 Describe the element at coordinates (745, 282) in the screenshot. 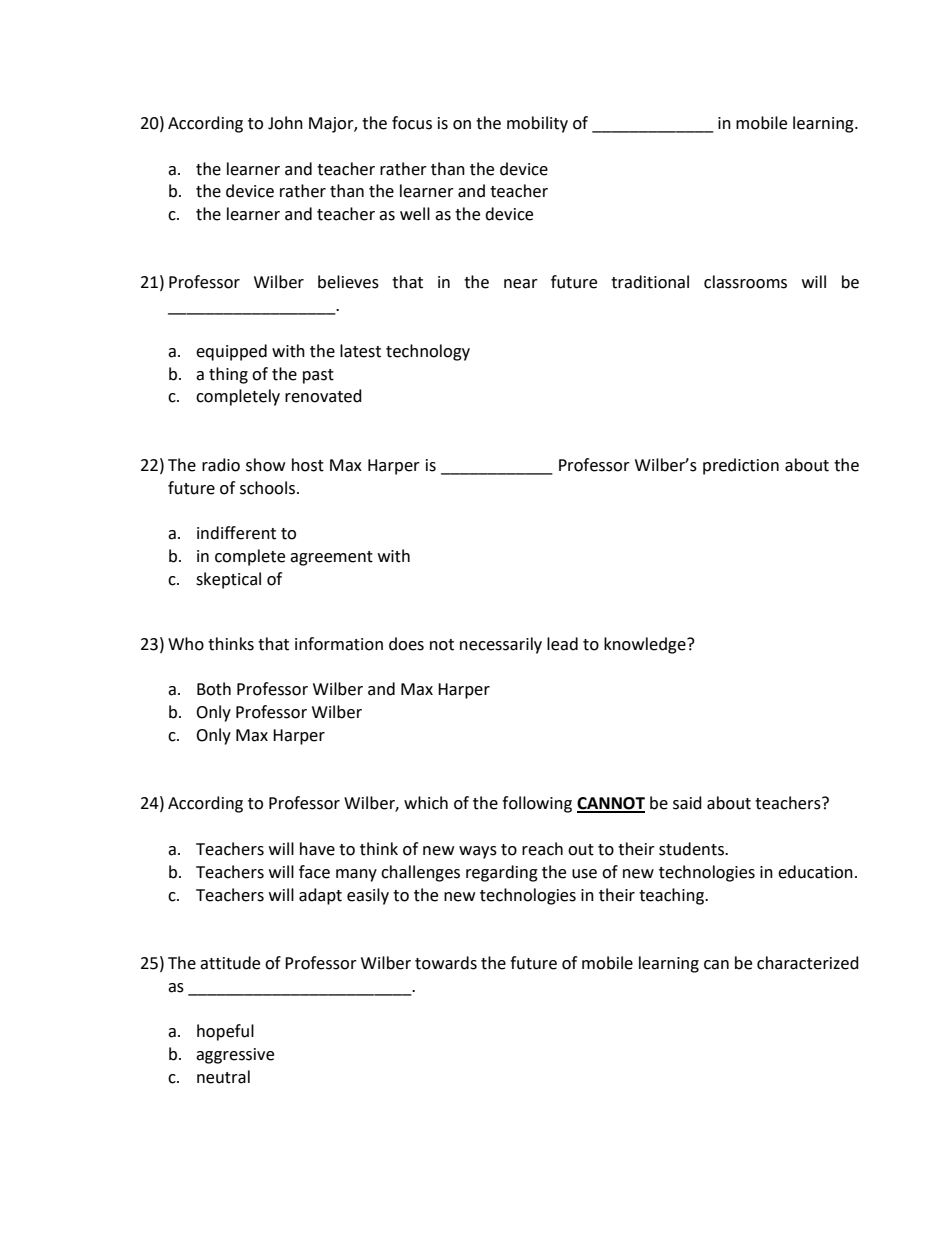

I see `classrooms` at that location.
